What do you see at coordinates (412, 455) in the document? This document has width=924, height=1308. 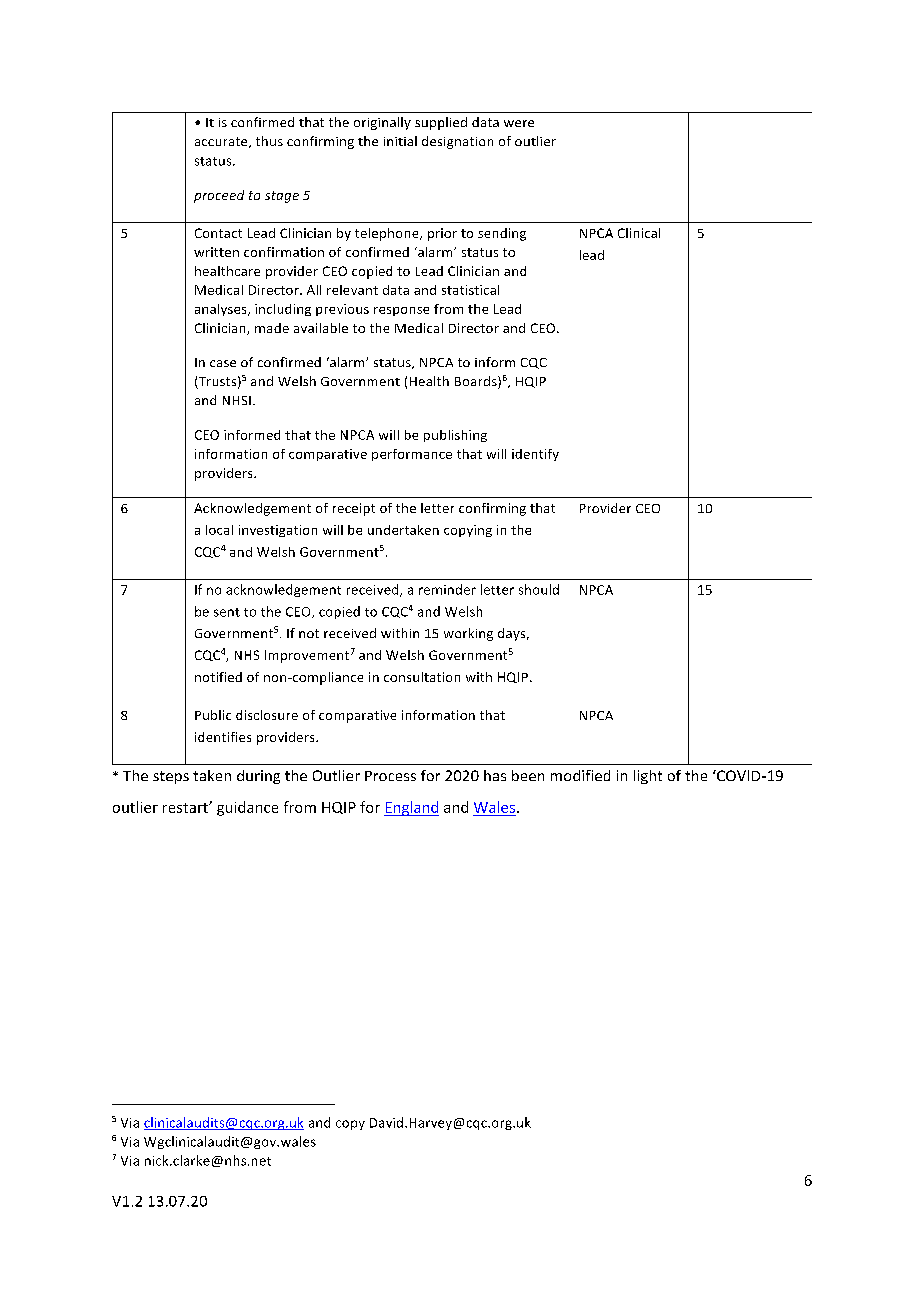 I see `performance` at bounding box center [412, 455].
